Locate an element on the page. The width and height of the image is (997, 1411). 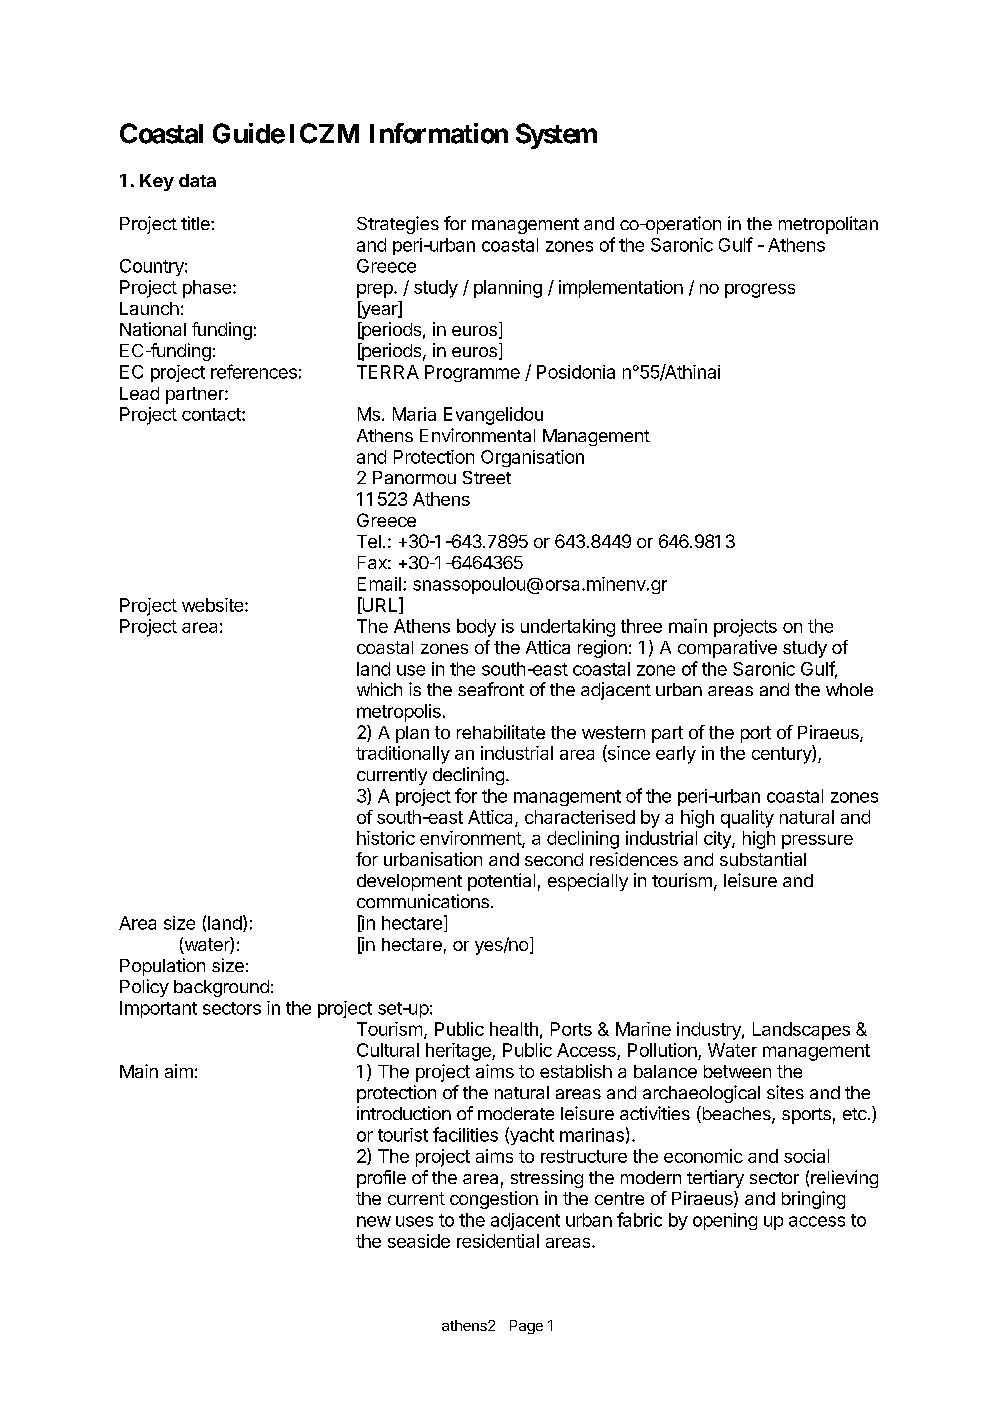
System is located at coordinates (556, 136).
